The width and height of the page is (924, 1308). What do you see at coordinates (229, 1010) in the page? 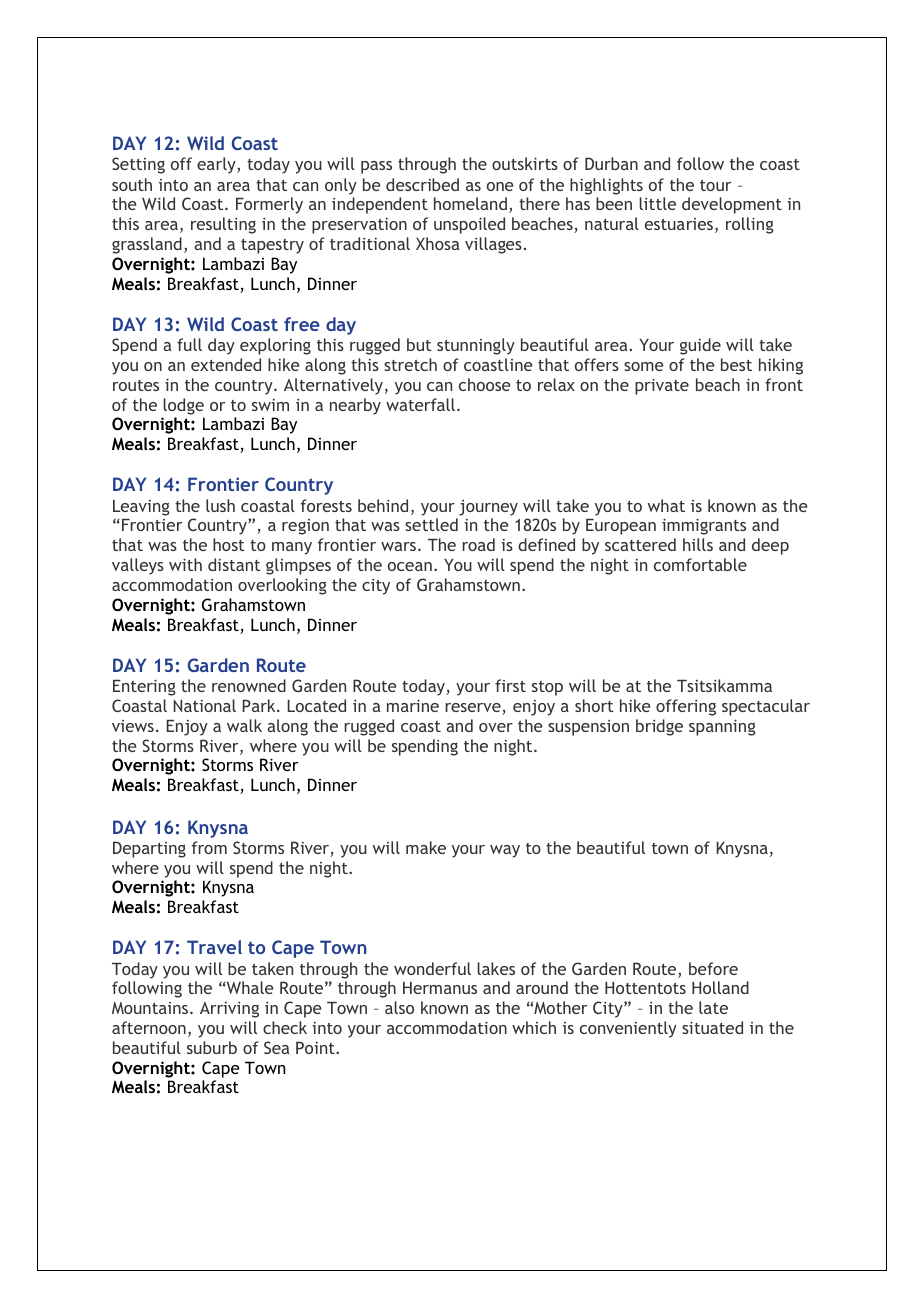
I see `Arriving` at bounding box center [229, 1010].
